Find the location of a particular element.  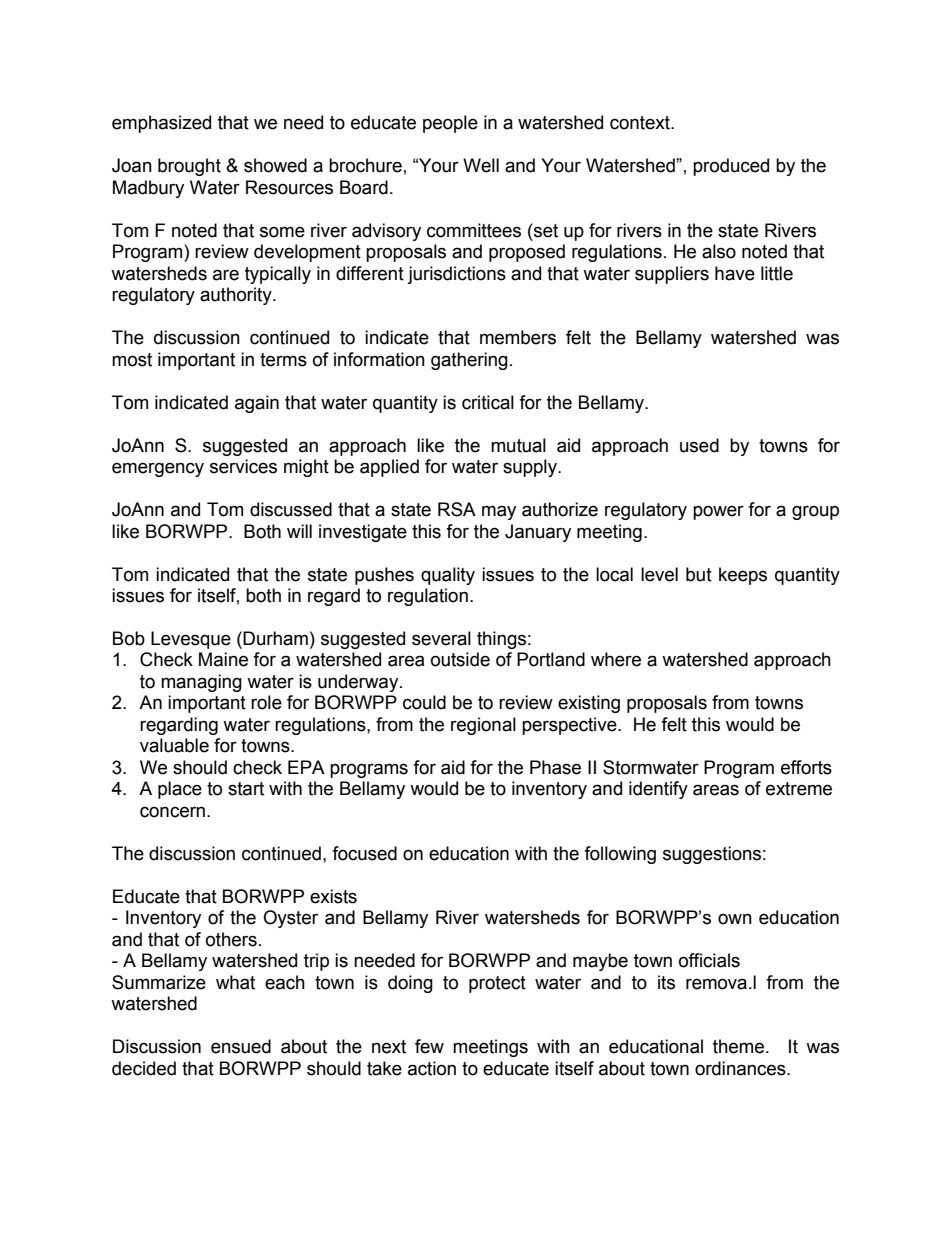

brought is located at coordinates (189, 167).
